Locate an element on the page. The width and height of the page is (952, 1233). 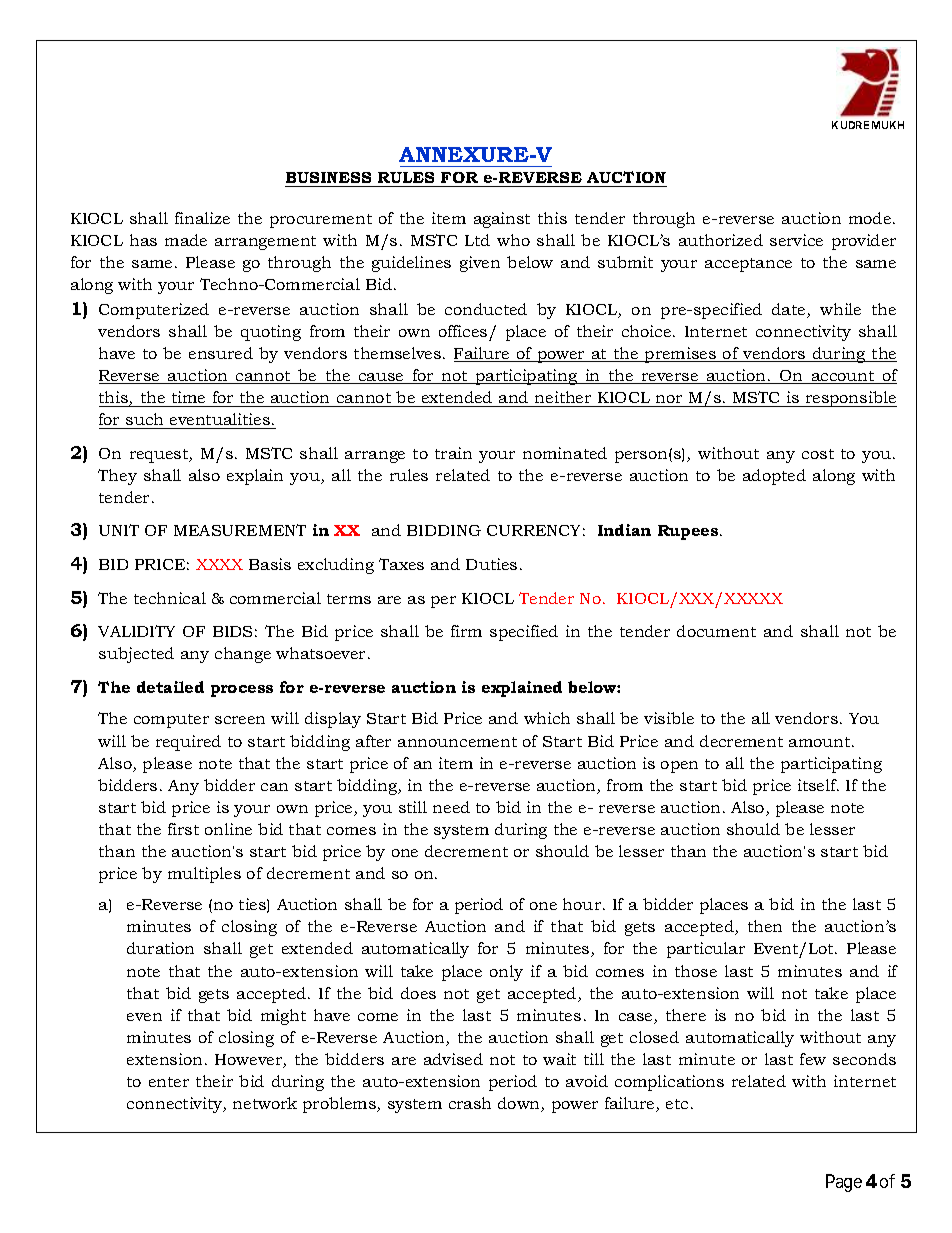
finalize is located at coordinates (202, 218).
